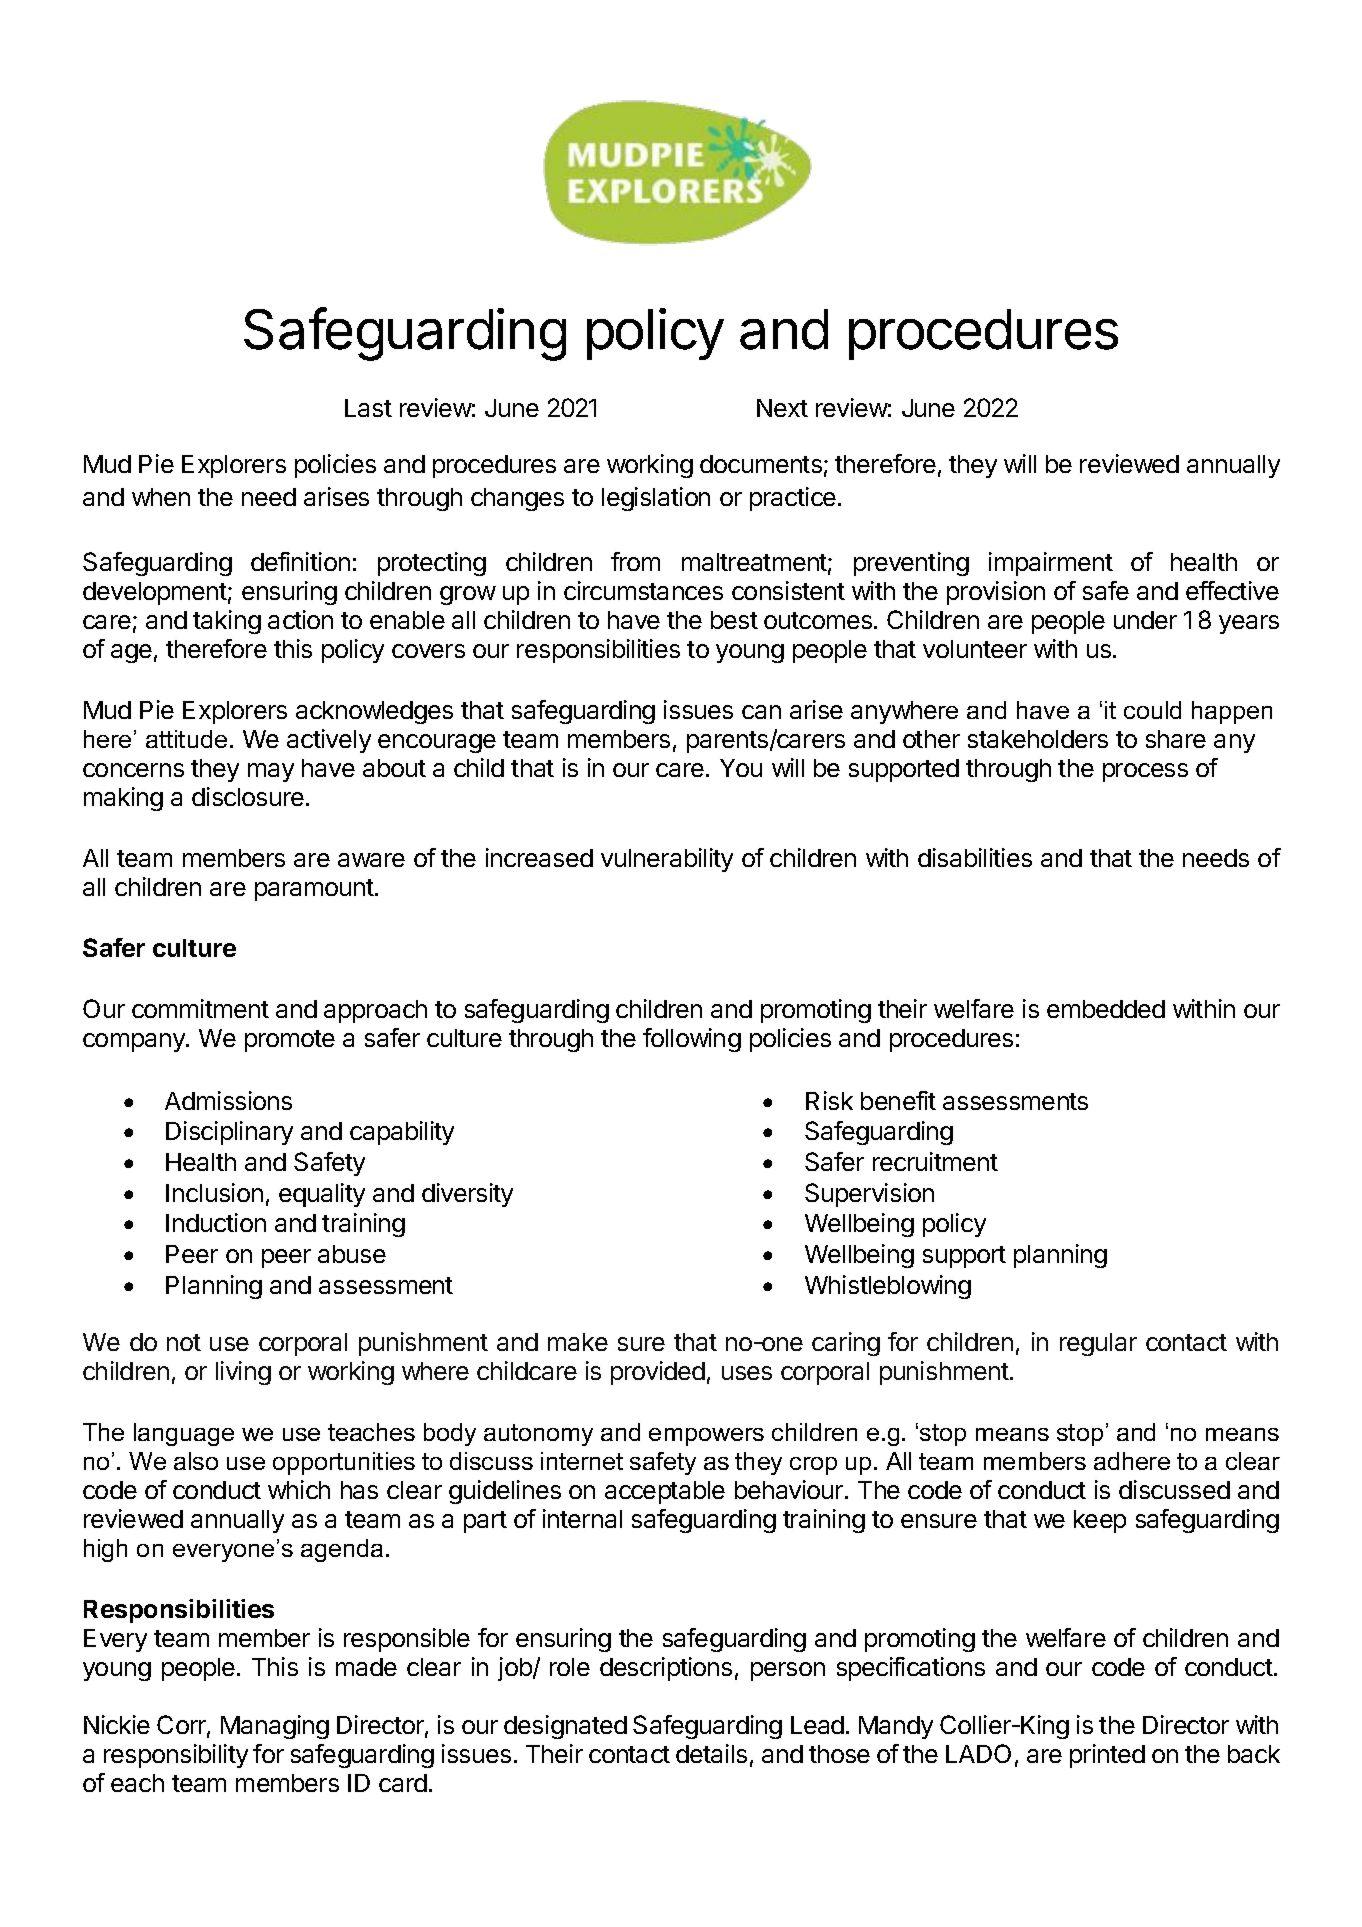  I want to click on details, so click(711, 1753).
